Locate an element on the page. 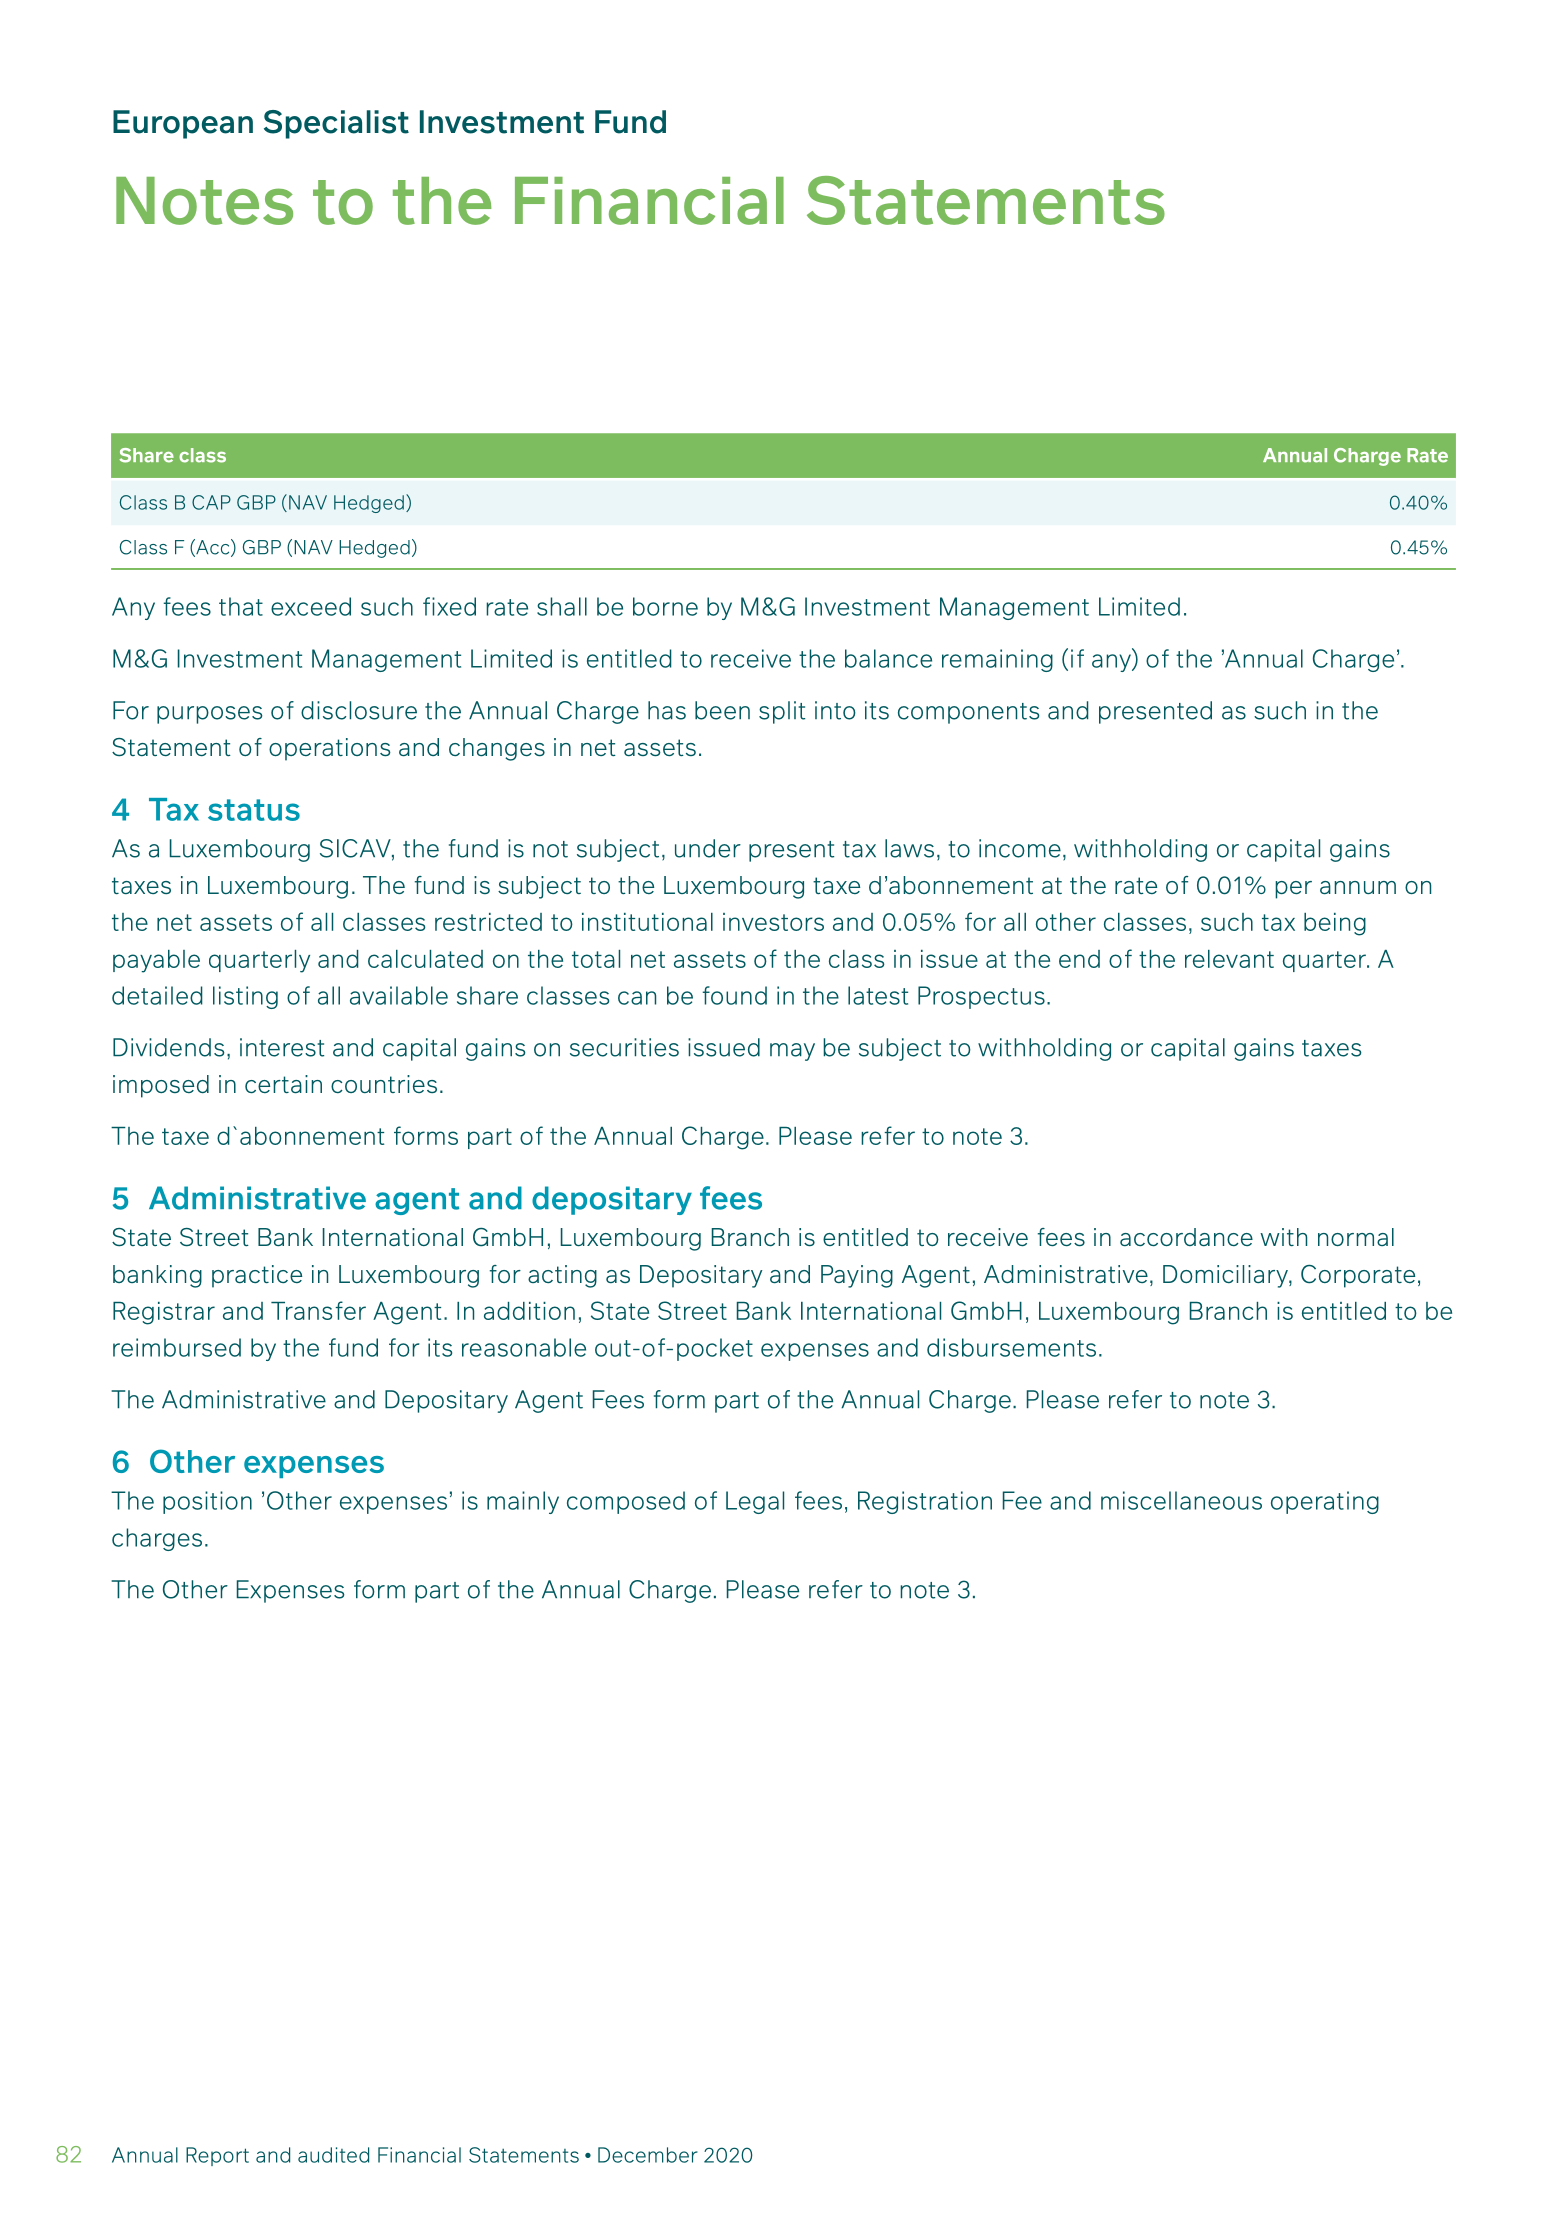 This page has height=2218, width=1567. remaining is located at coordinates (997, 660).
